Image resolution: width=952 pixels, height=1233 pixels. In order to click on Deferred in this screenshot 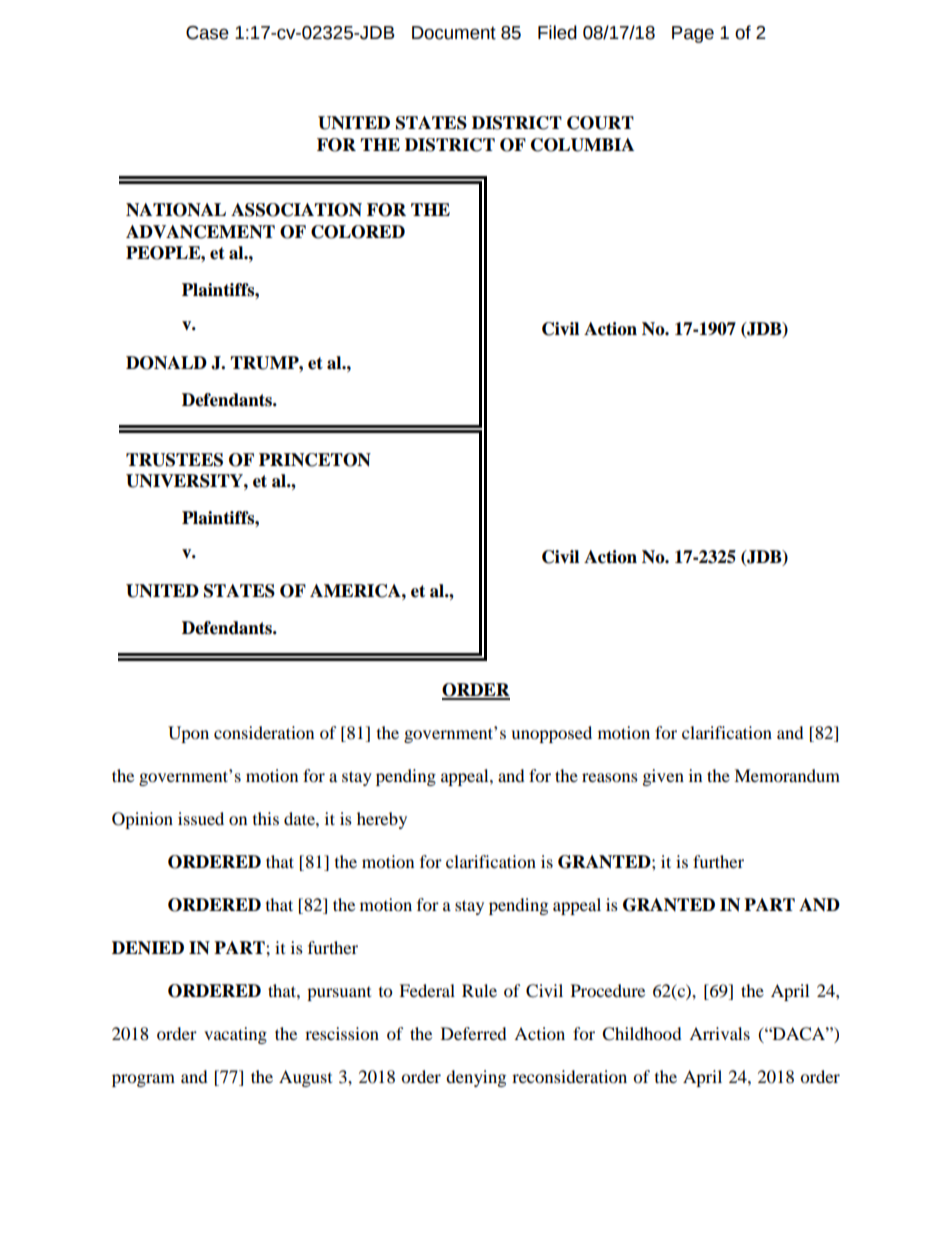, I will do `click(474, 1033)`.
